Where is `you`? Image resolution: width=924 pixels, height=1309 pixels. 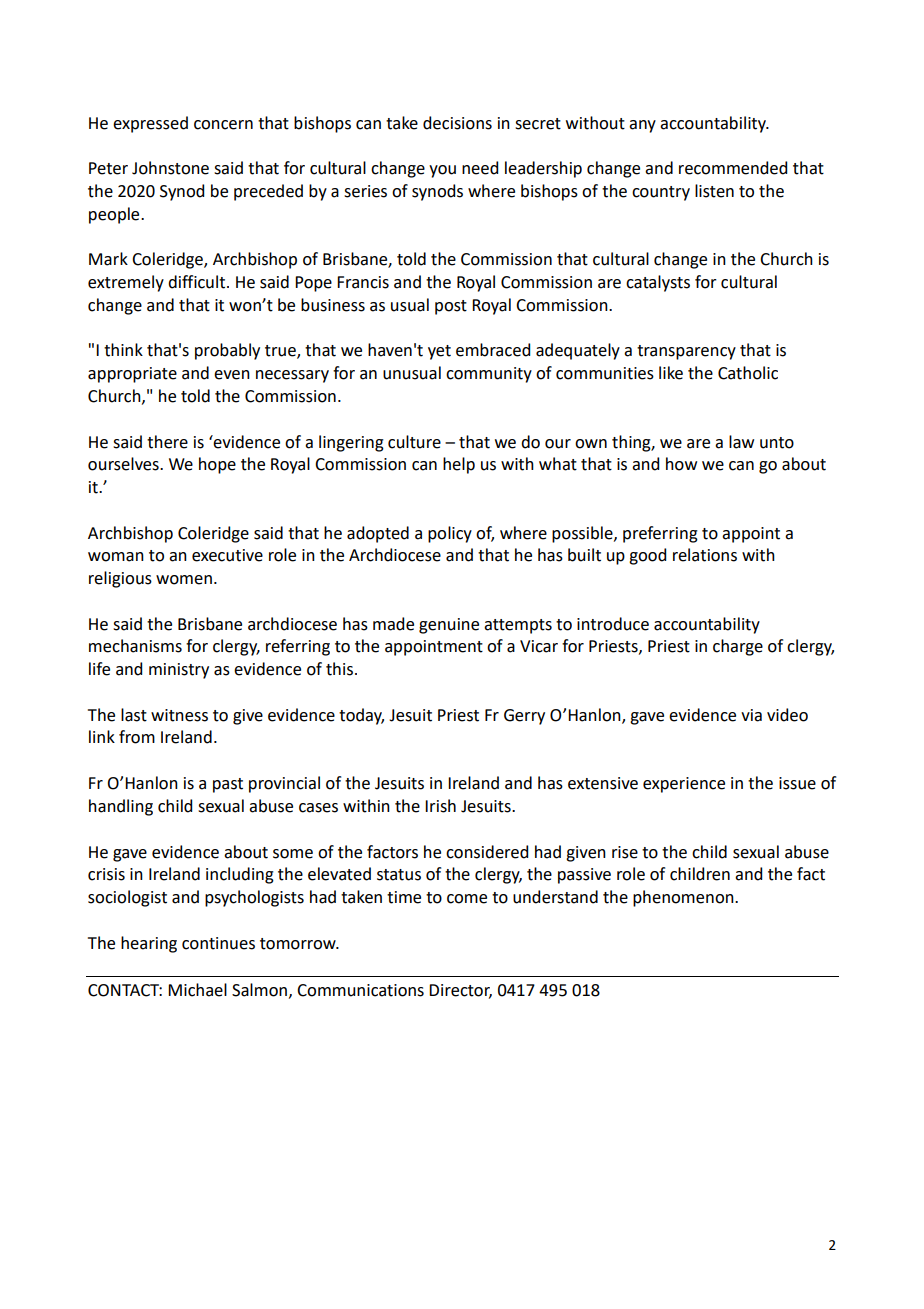 you is located at coordinates (442, 171).
